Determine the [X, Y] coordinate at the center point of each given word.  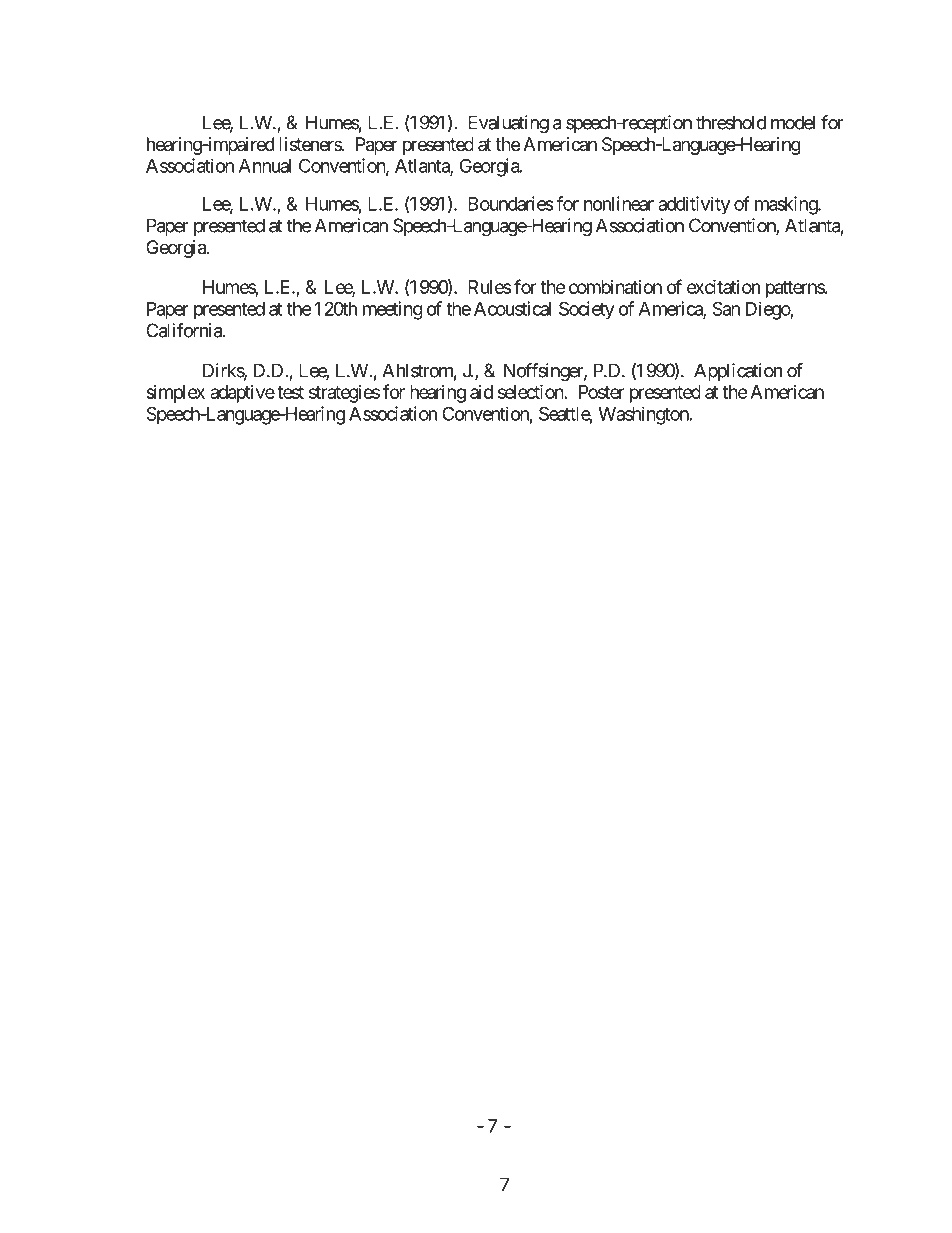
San [726, 308]
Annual [265, 166]
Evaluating [508, 124]
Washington [643, 415]
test [290, 392]
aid [481, 392]
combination [615, 287]
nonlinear [619, 203]
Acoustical [512, 308]
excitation [723, 286]
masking [787, 205]
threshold [731, 122]
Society [587, 310]
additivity [694, 205]
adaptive [242, 394]
